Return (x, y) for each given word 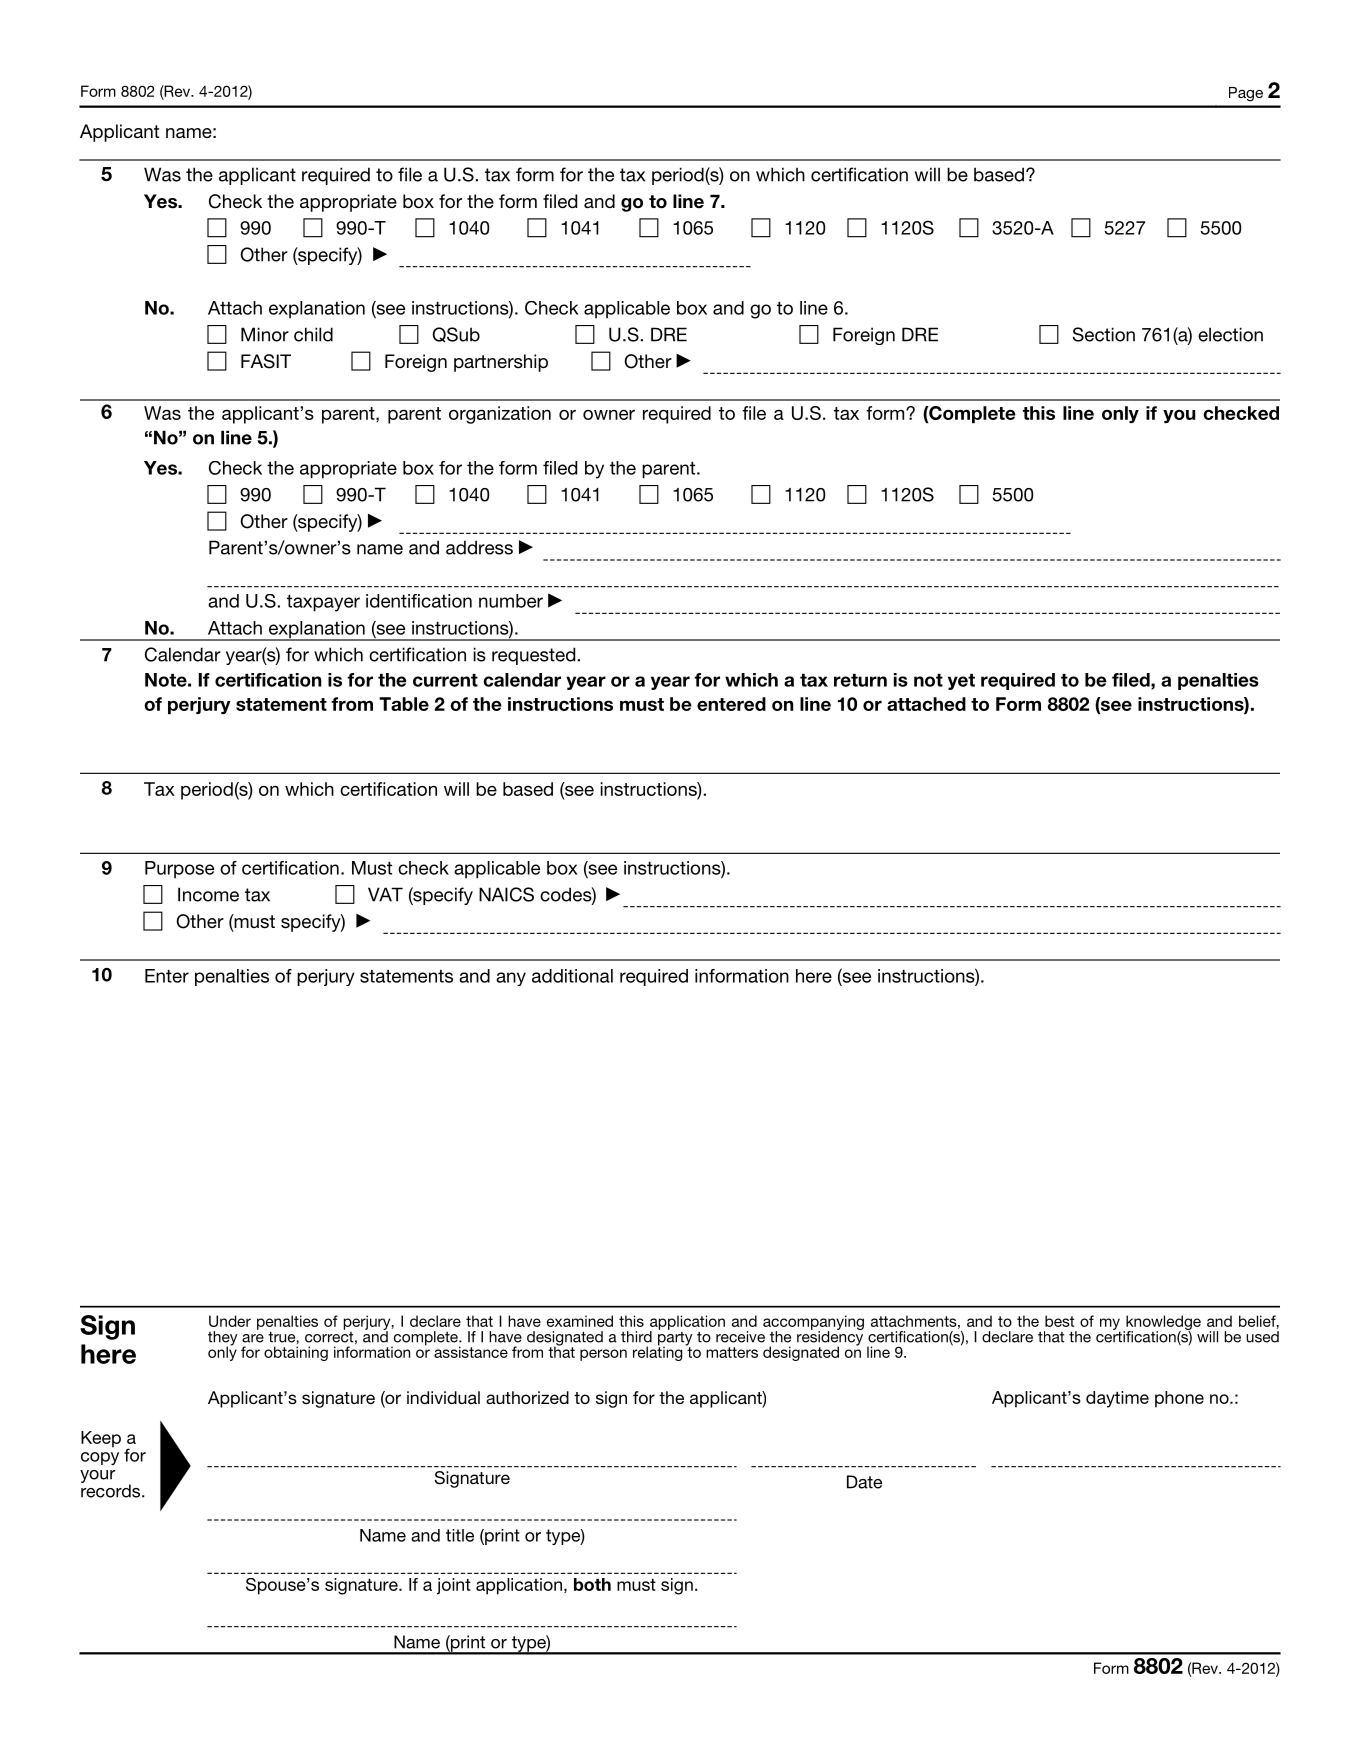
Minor (265, 334)
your (97, 1476)
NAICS (506, 894)
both (592, 1584)
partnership (501, 363)
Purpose (179, 870)
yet (961, 682)
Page (1246, 94)
